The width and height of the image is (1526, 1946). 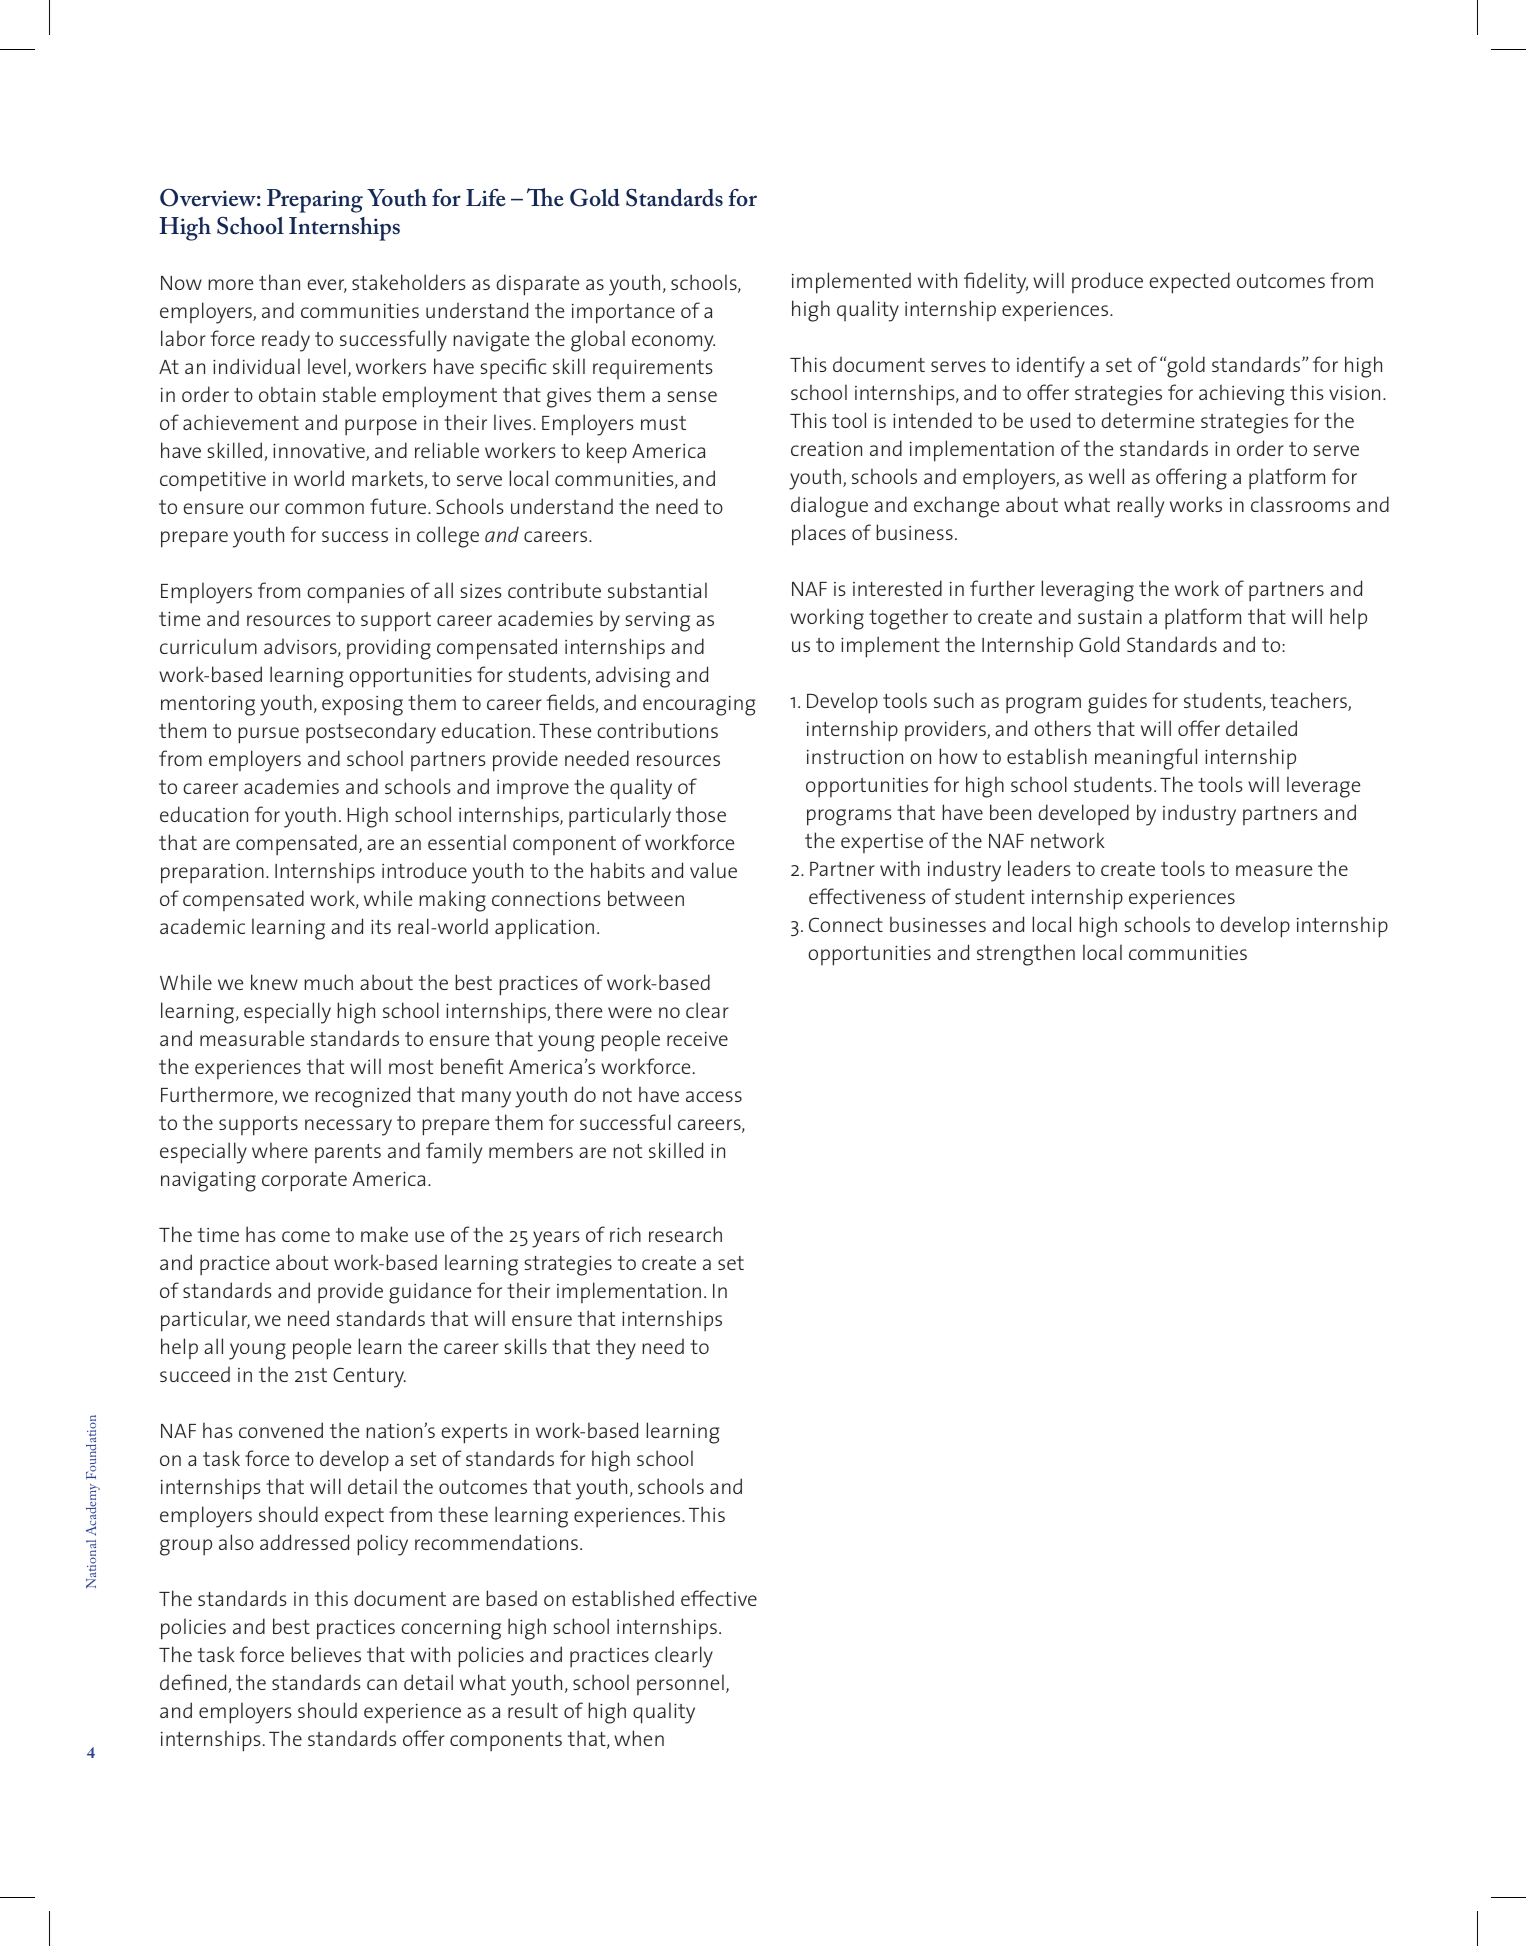 What do you see at coordinates (673, 343) in the image?
I see `economy` at bounding box center [673, 343].
